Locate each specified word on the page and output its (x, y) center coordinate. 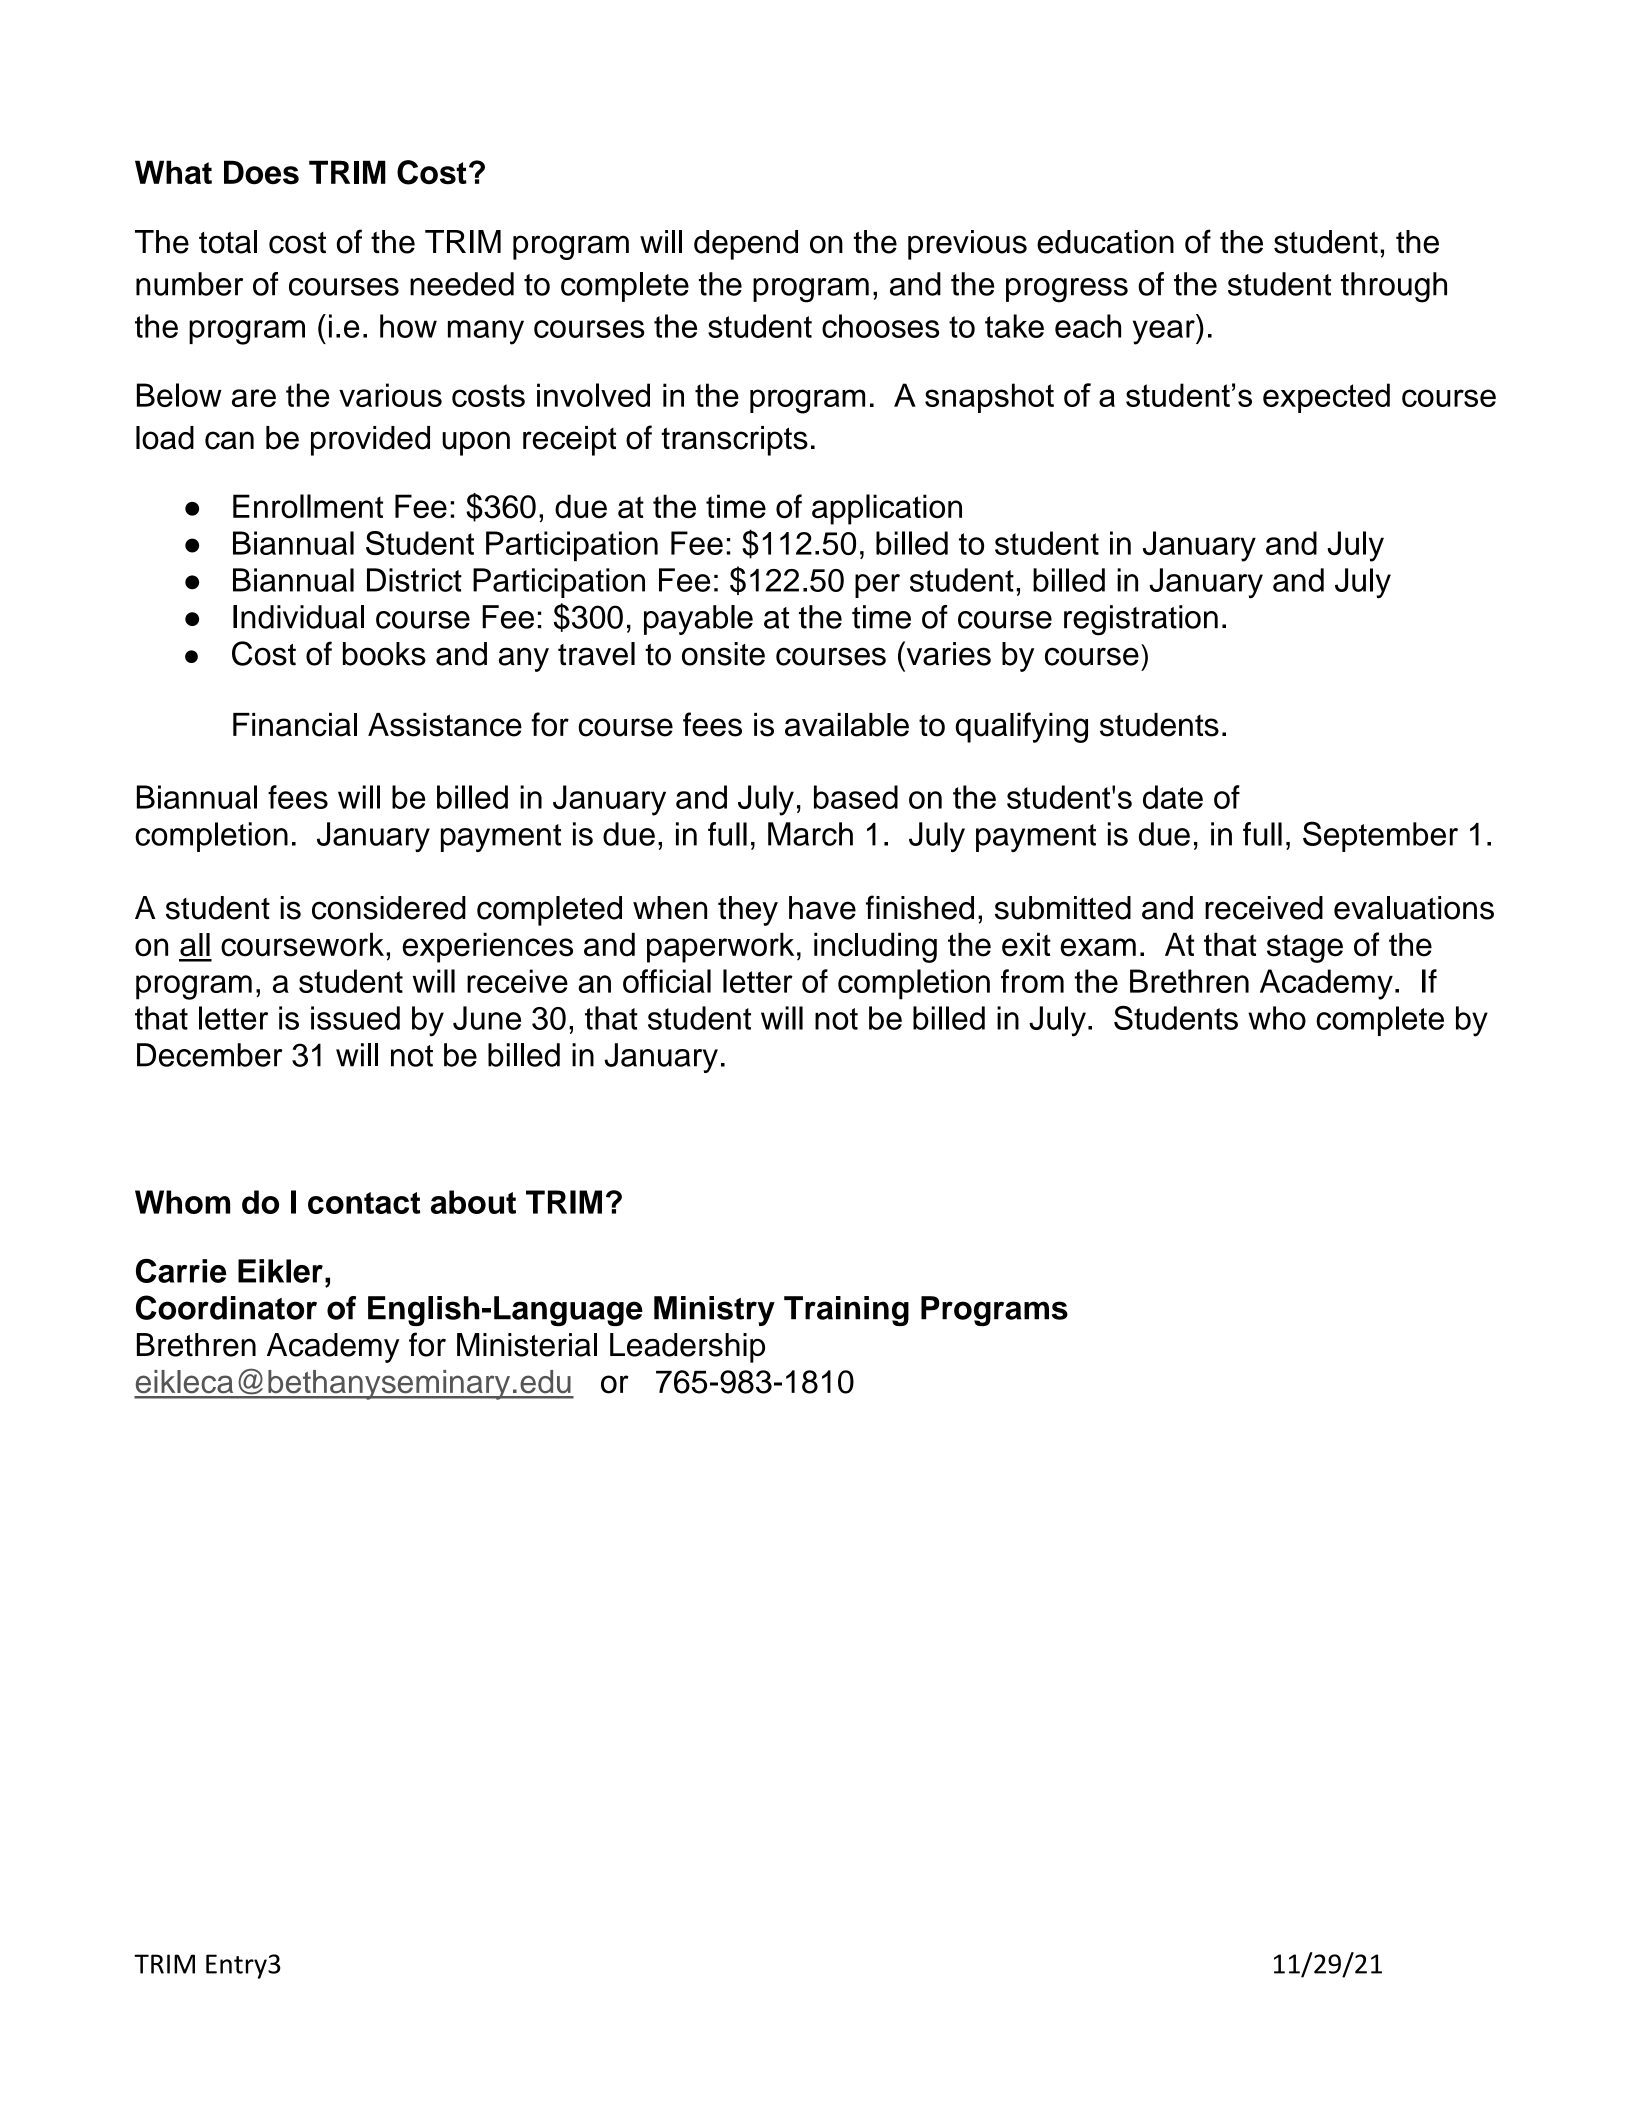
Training (846, 1311)
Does (261, 172)
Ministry (714, 1311)
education (1105, 242)
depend (746, 245)
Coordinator (226, 1307)
